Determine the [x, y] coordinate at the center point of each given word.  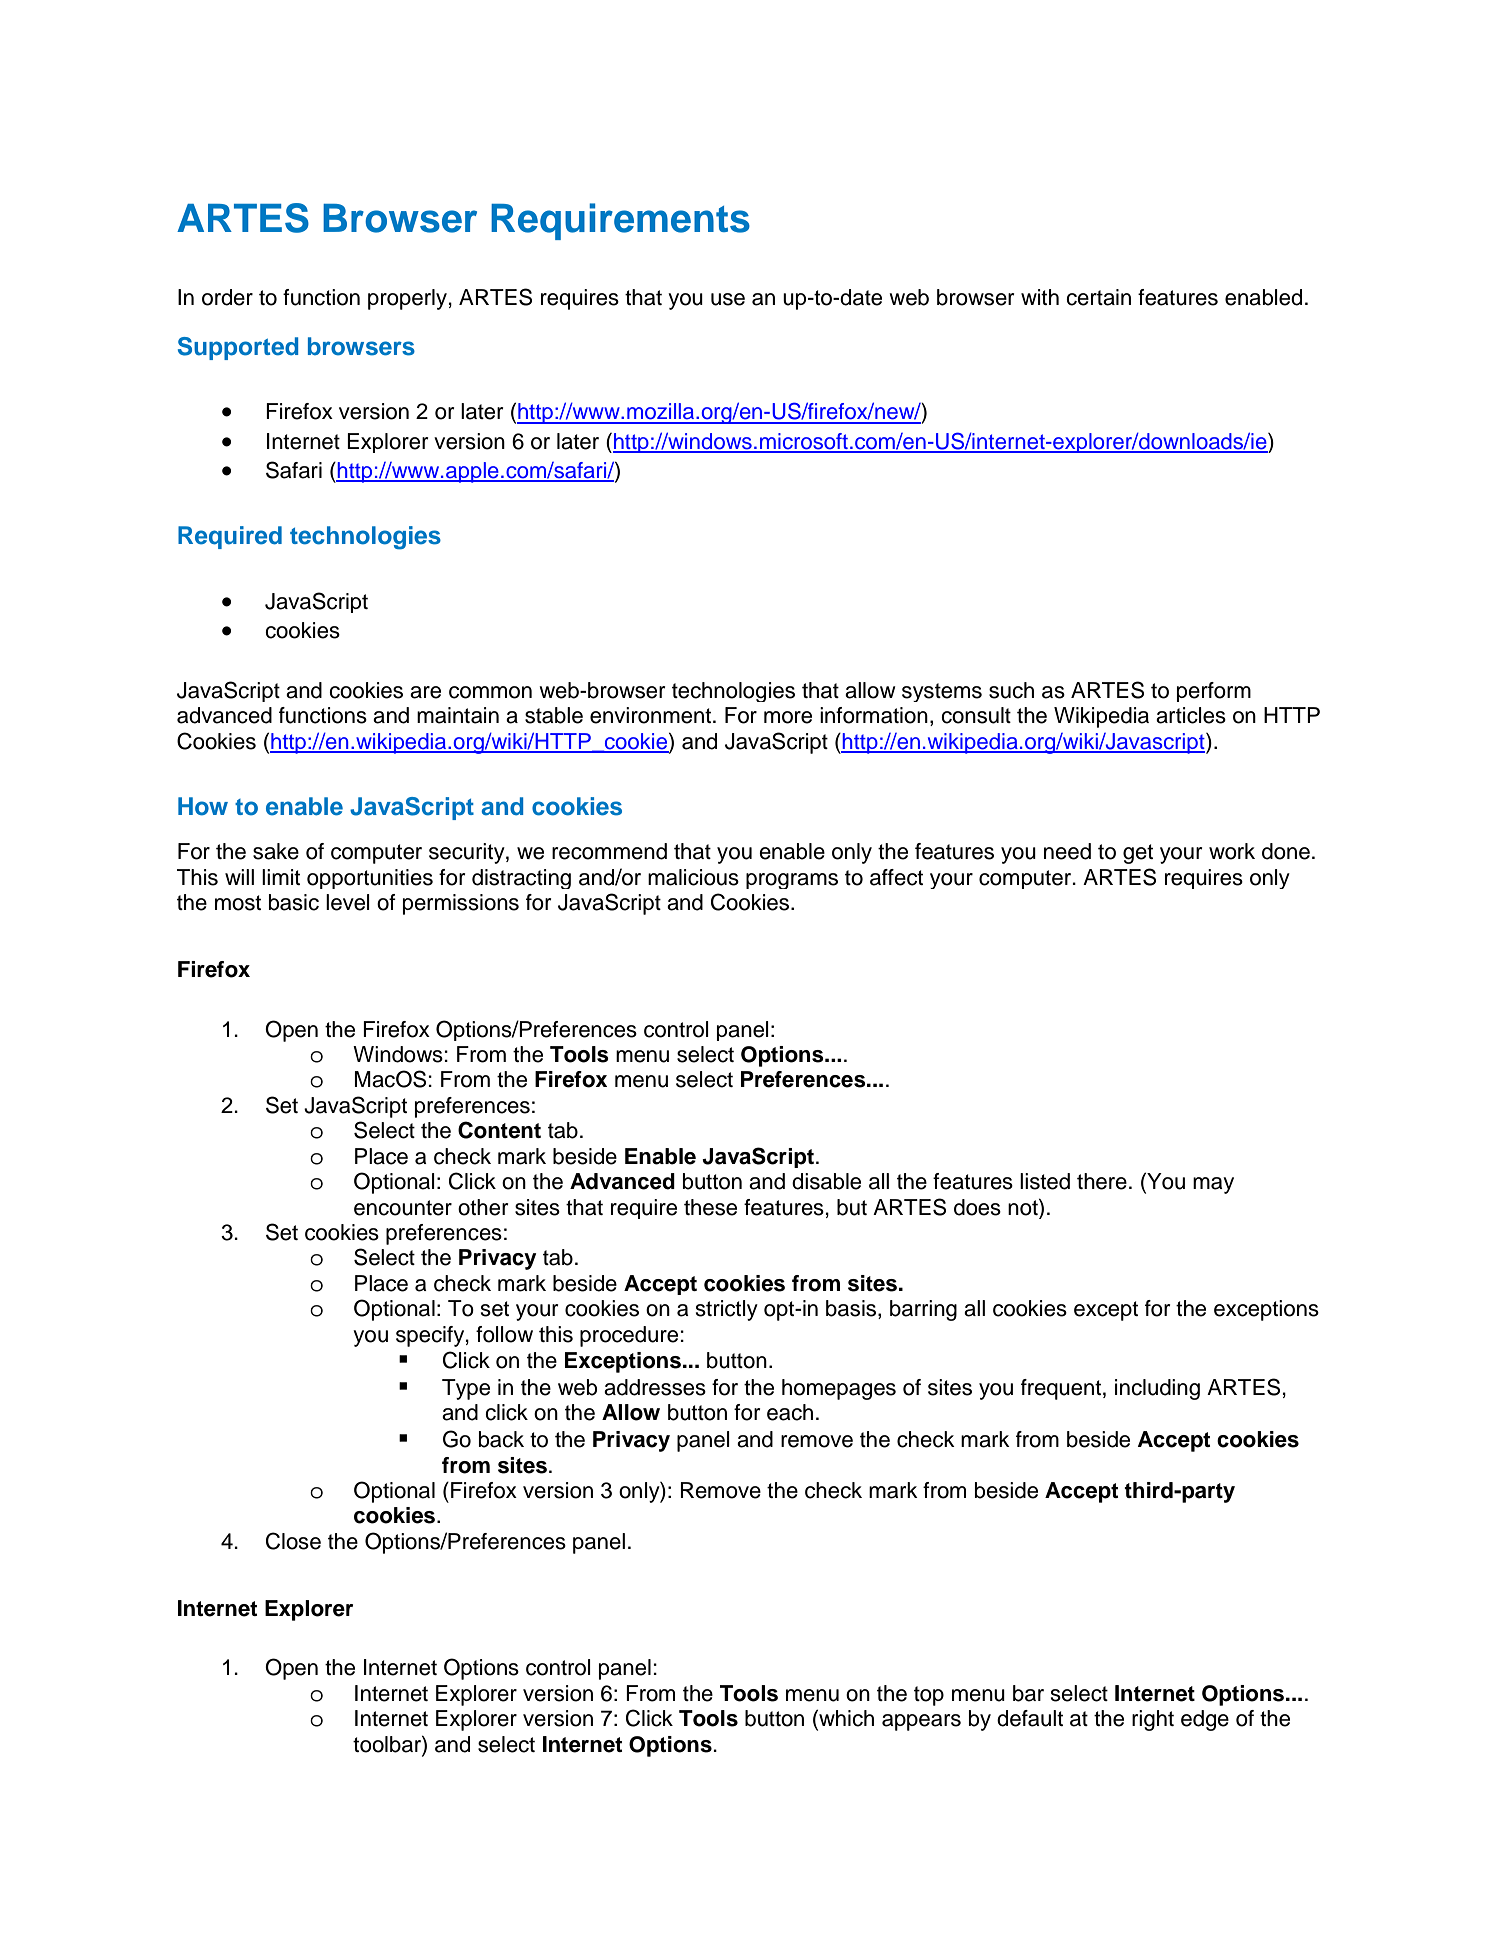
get [1138, 854]
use [728, 299]
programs [792, 881]
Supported [238, 348]
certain [1098, 297]
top [929, 1696]
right [1153, 1720]
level [348, 902]
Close [293, 1541]
